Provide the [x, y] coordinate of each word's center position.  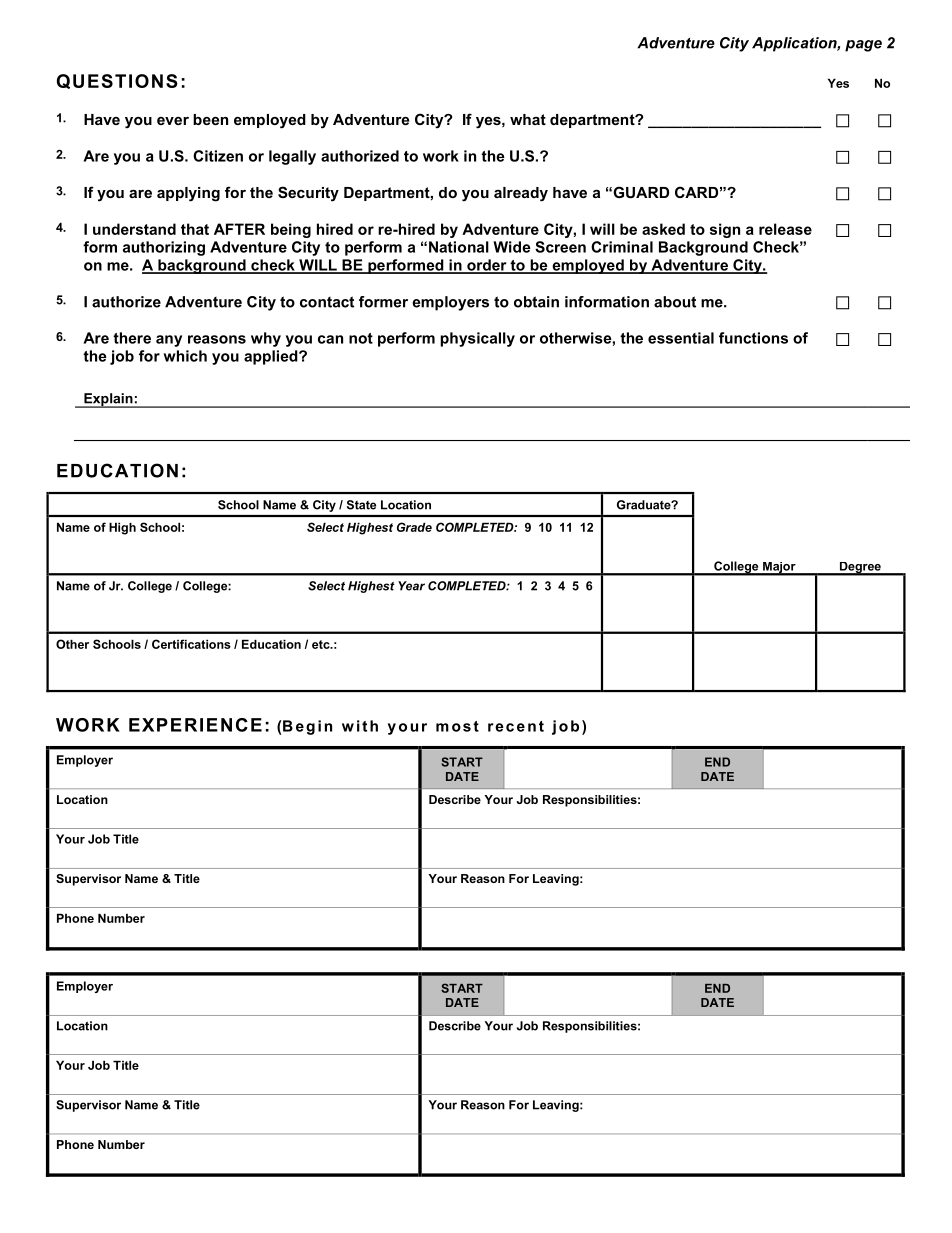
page [863, 46]
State [361, 505]
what [528, 119]
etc [322, 644]
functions [753, 338]
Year [411, 586]
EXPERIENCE [195, 725]
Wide [512, 247]
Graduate [645, 505]
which [185, 356]
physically [477, 339]
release [785, 229]
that [195, 229]
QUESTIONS [117, 81]
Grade [414, 527]
